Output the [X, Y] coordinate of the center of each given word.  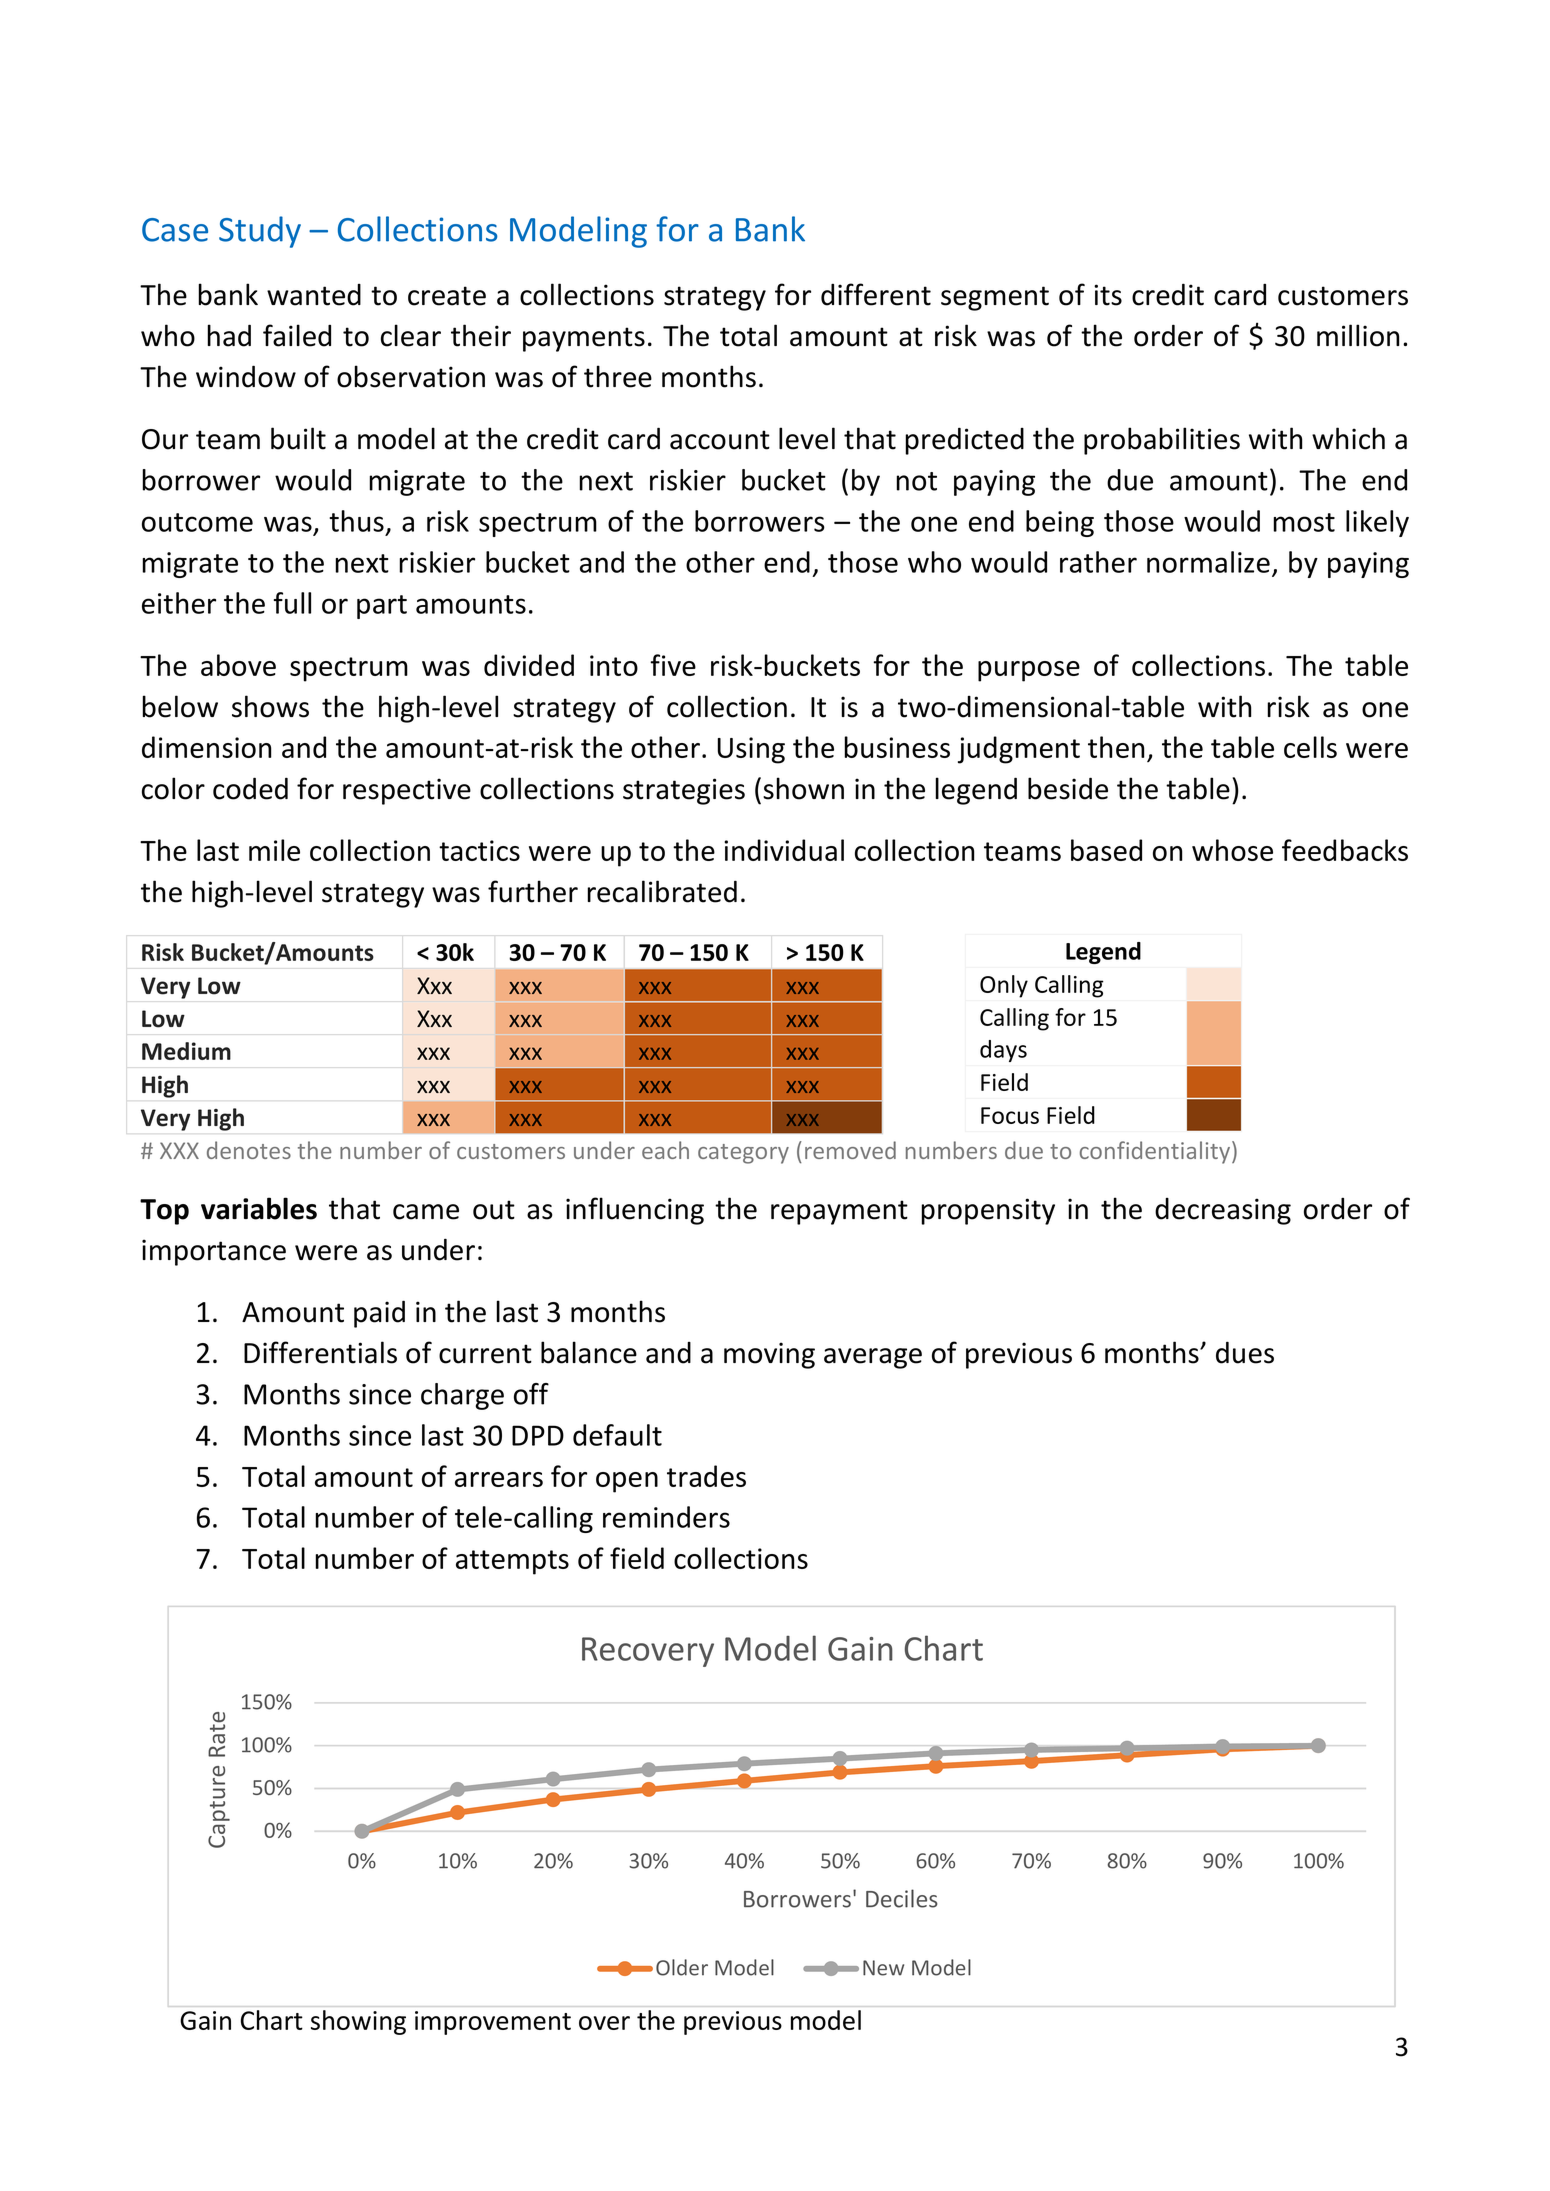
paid [379, 1314]
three [618, 376]
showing [358, 2022]
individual [784, 850]
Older [682, 1967]
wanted [314, 295]
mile [274, 850]
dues [1245, 1352]
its [1108, 295]
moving [769, 1355]
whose [1232, 850]
